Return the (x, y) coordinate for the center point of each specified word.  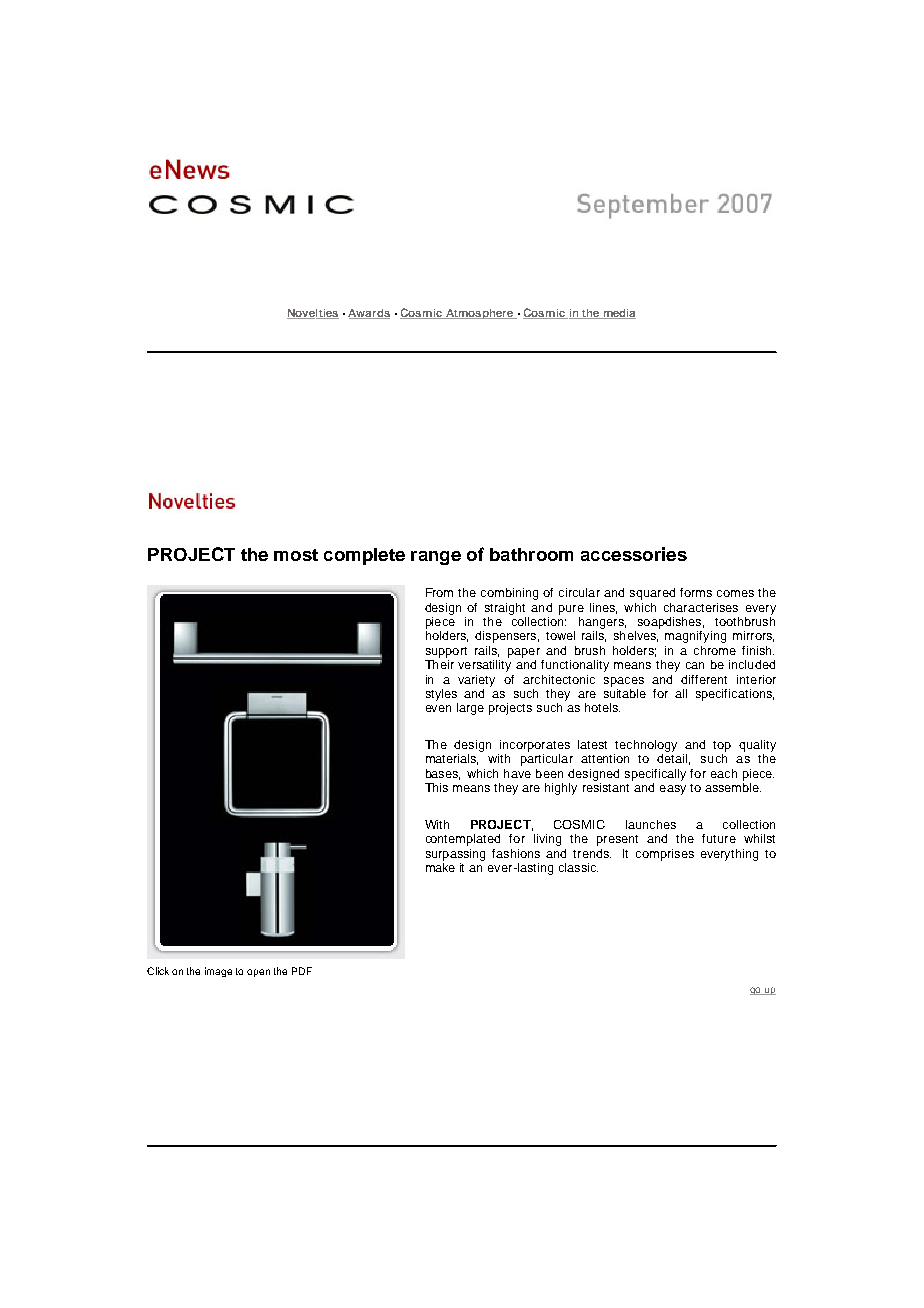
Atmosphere (479, 314)
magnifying (695, 637)
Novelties (313, 314)
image (218, 972)
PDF (302, 971)
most (296, 555)
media (618, 314)
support (446, 652)
